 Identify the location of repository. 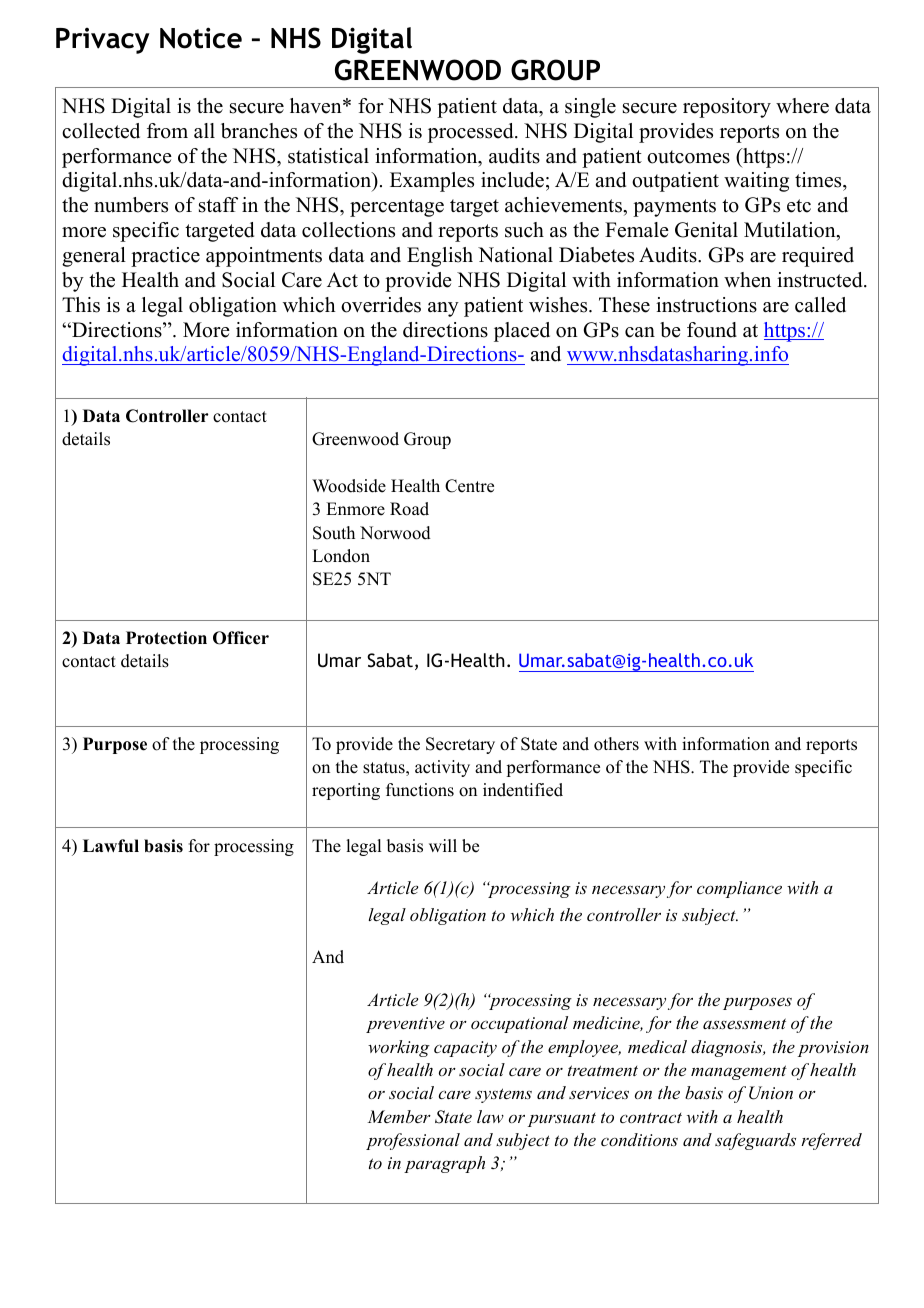
(727, 108).
